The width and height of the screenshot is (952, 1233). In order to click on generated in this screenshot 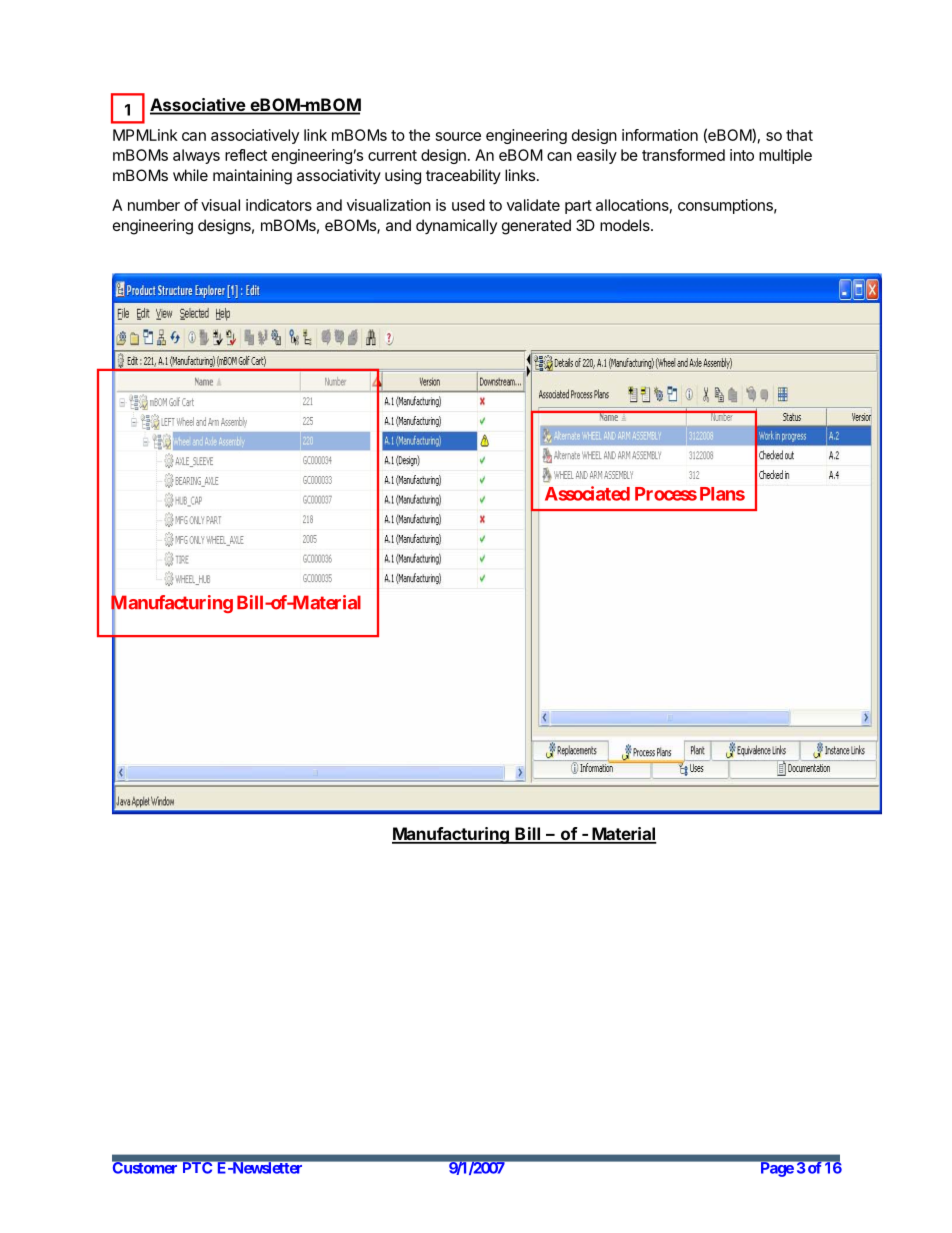, I will do `click(536, 227)`.
